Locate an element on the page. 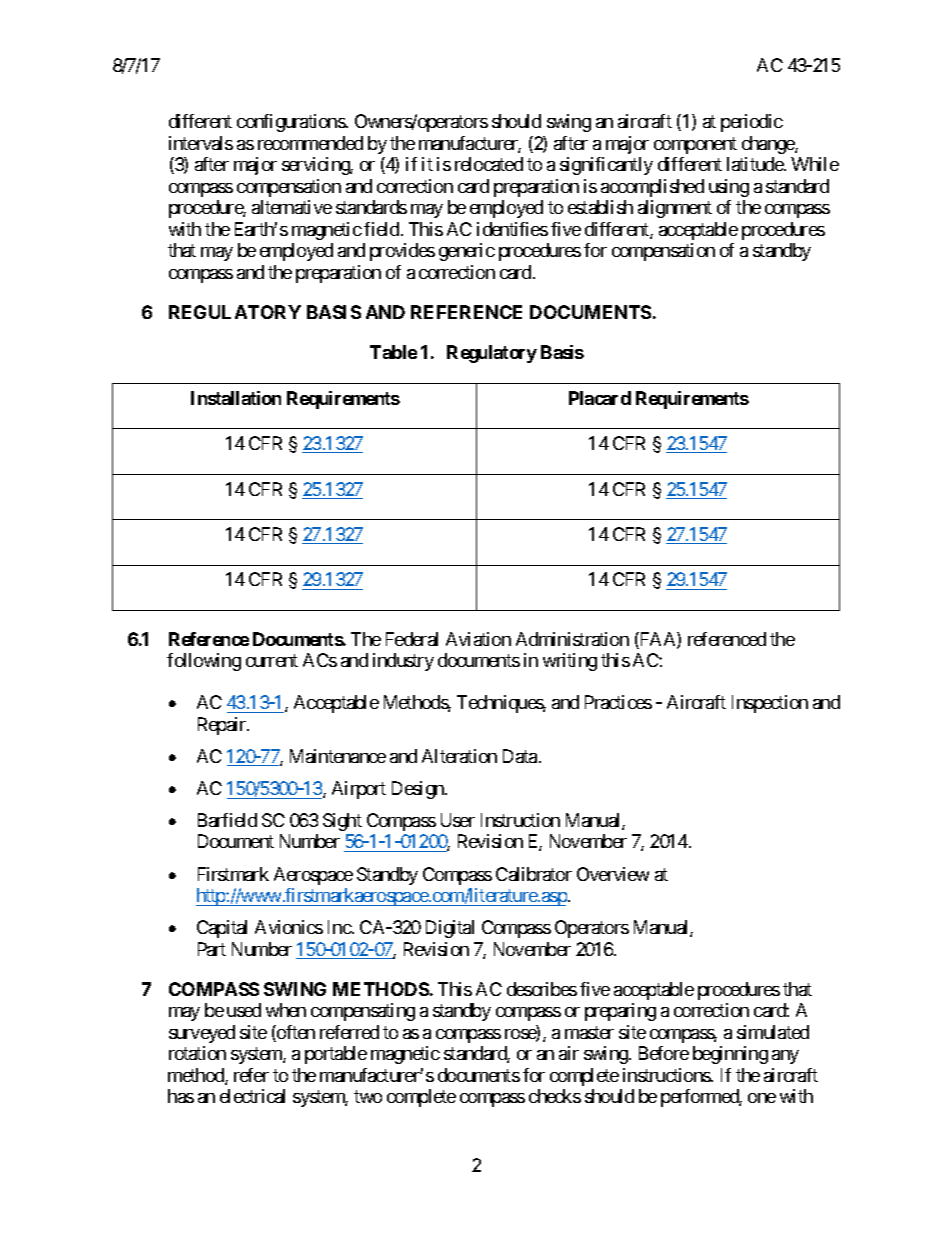 The height and width of the document is (1233, 952). Aviation is located at coordinates (478, 639).
